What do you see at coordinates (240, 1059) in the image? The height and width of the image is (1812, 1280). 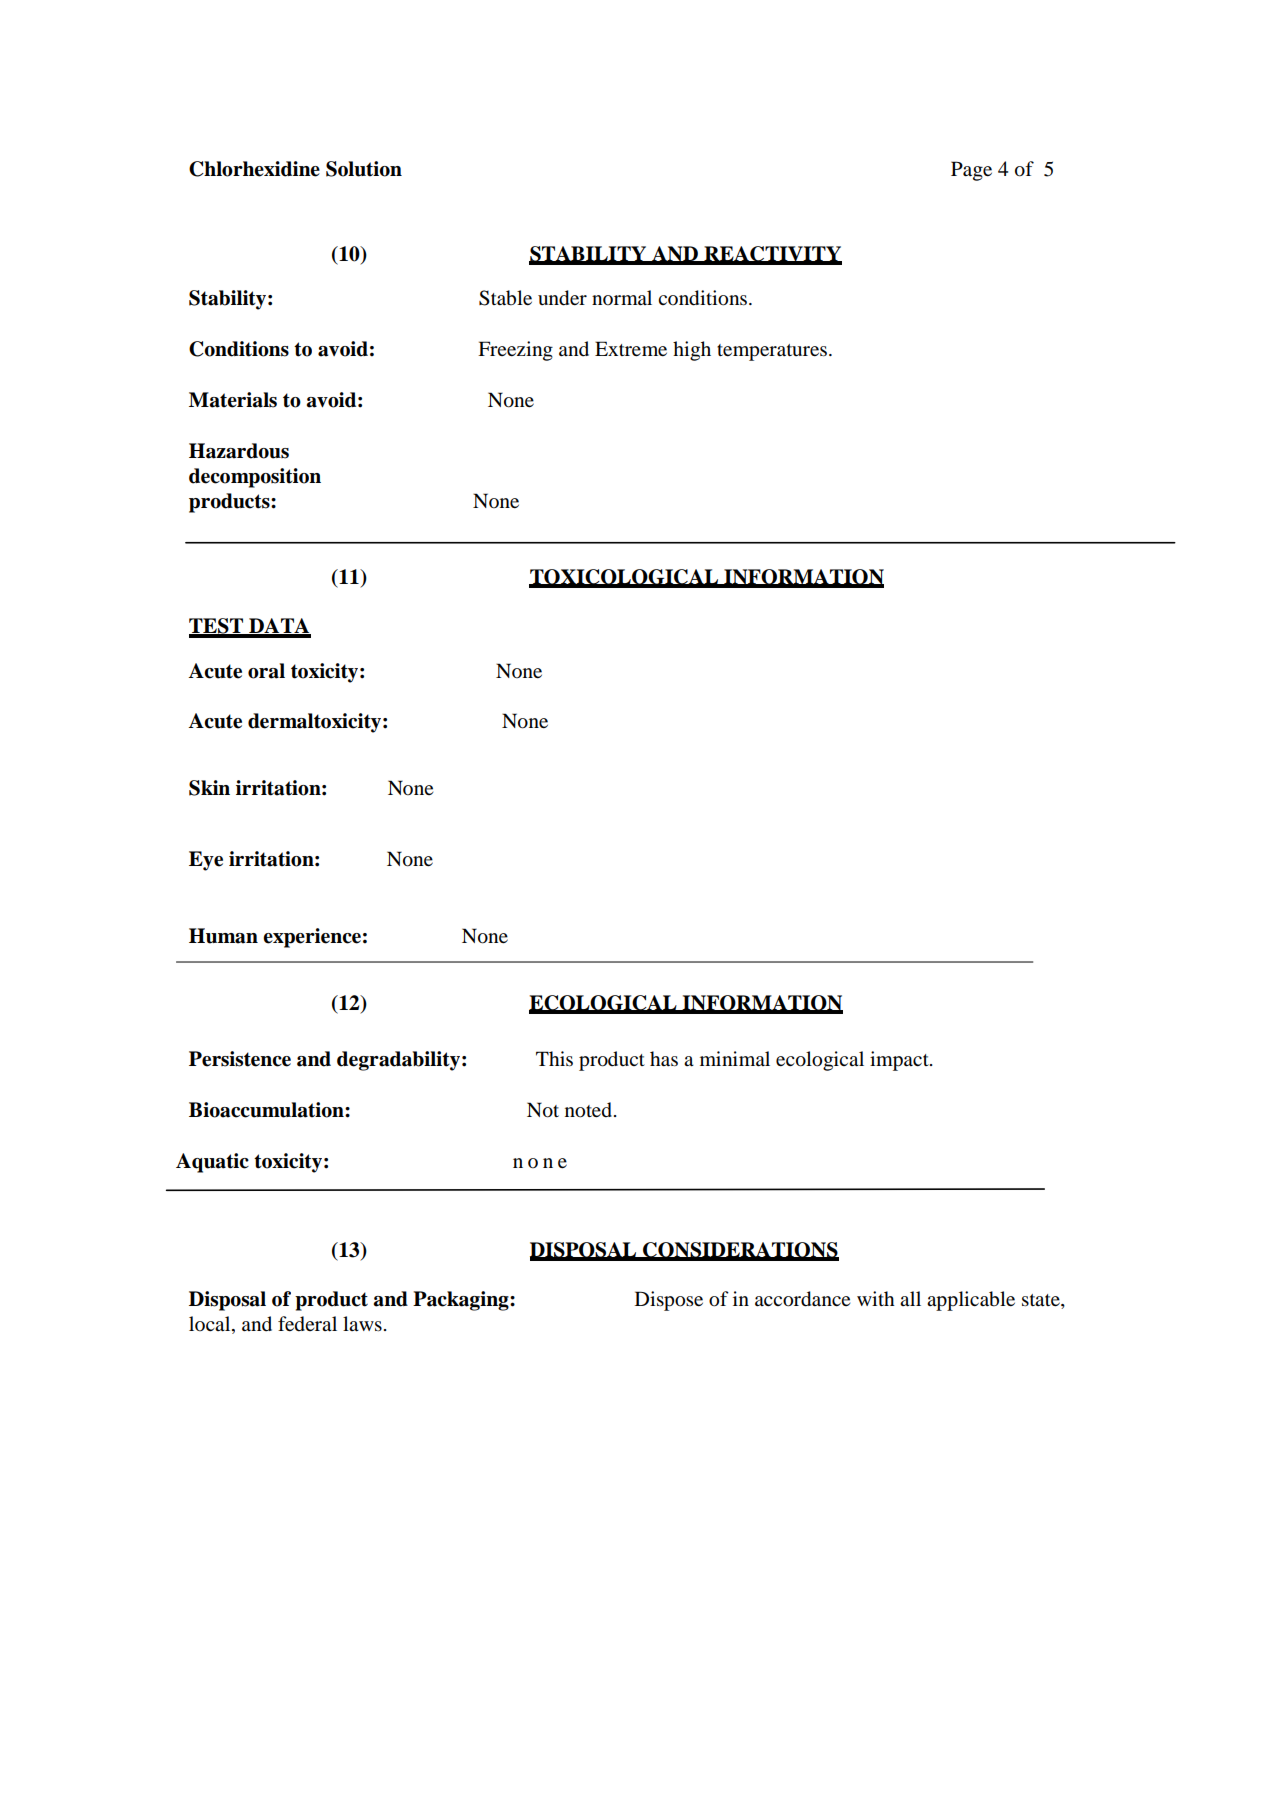 I see `Persistence` at bounding box center [240, 1059].
